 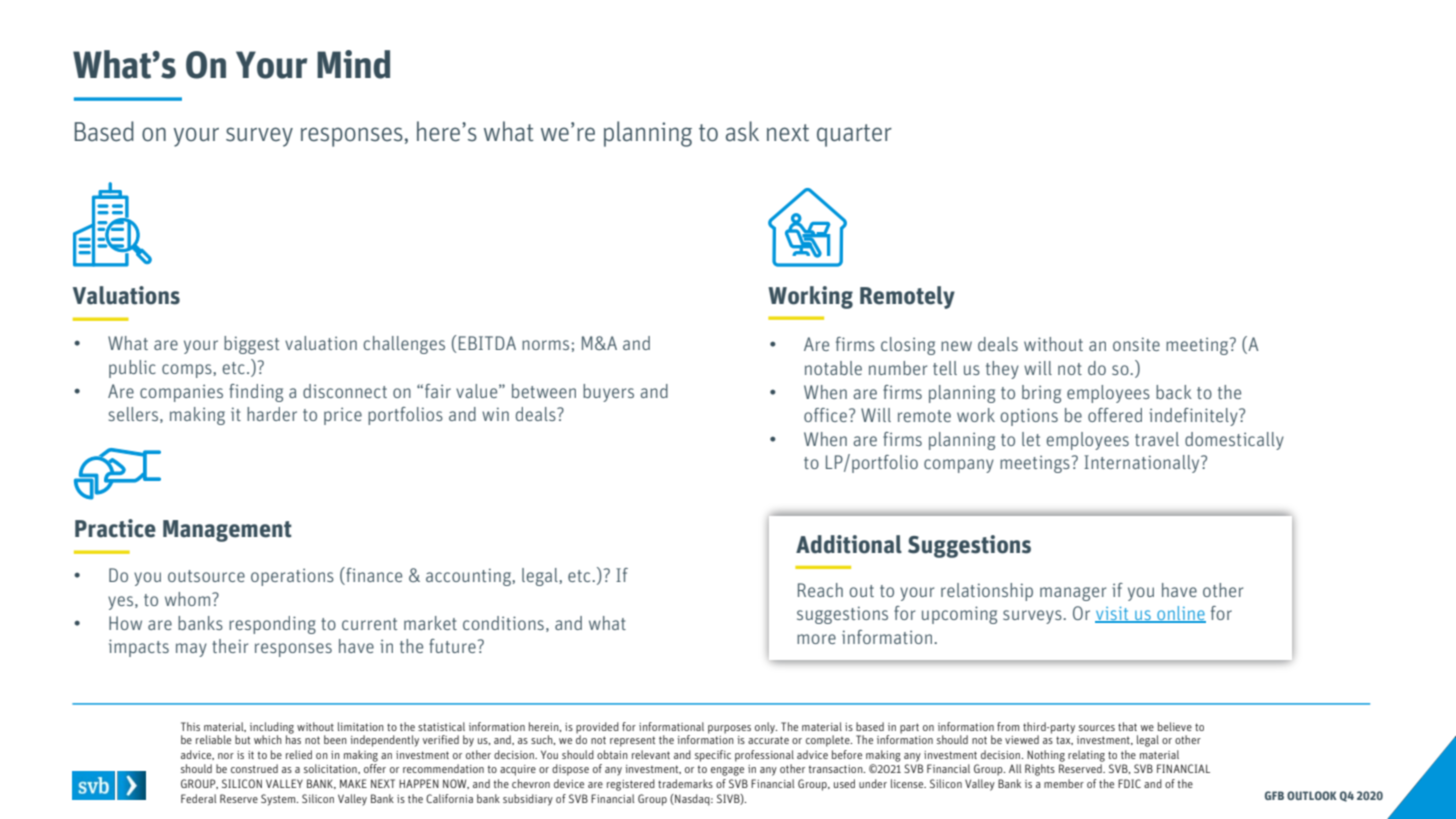 What do you see at coordinates (1073, 594) in the screenshot?
I see `manager` at bounding box center [1073, 594].
